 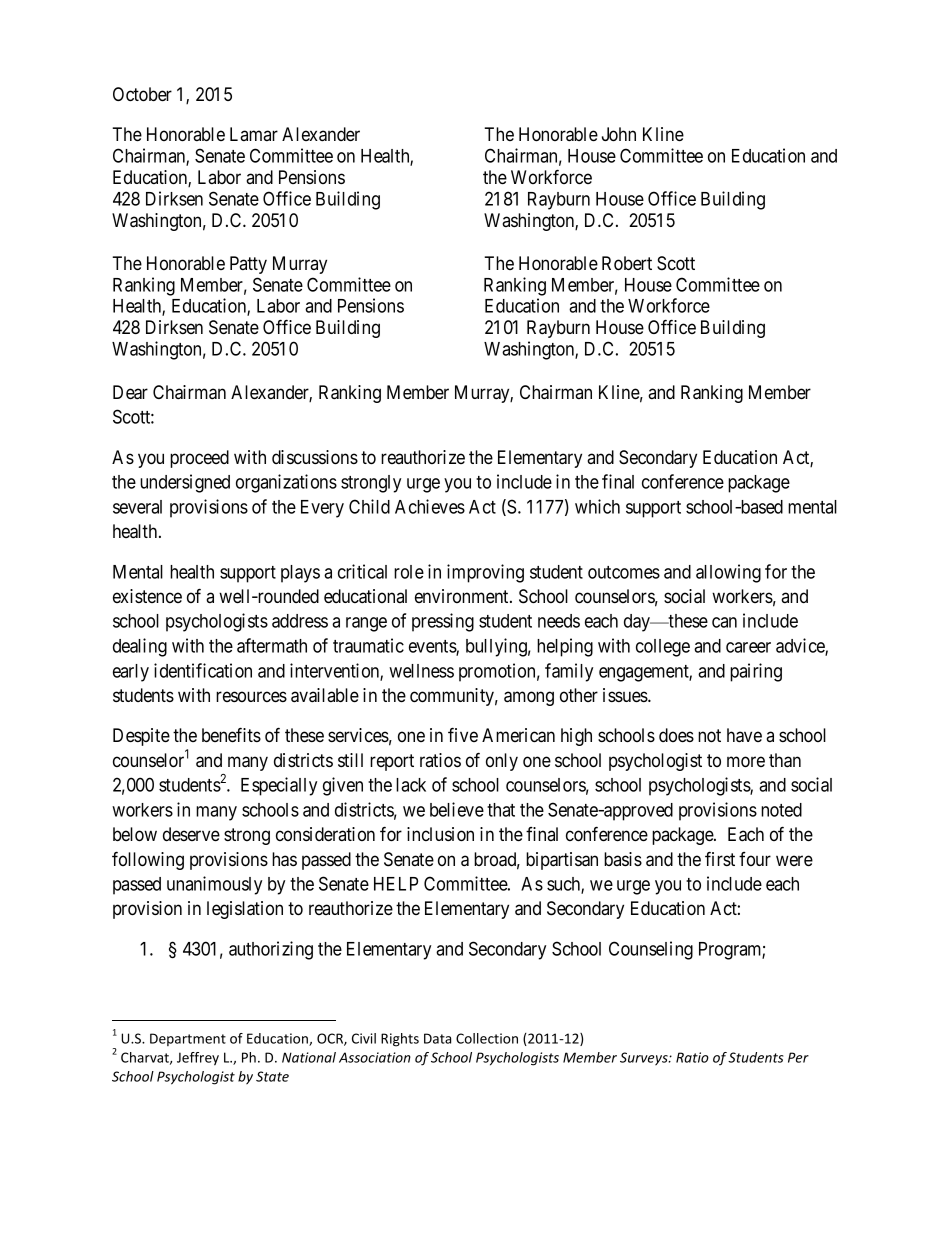 What do you see at coordinates (619, 134) in the page?
I see `John` at bounding box center [619, 134].
